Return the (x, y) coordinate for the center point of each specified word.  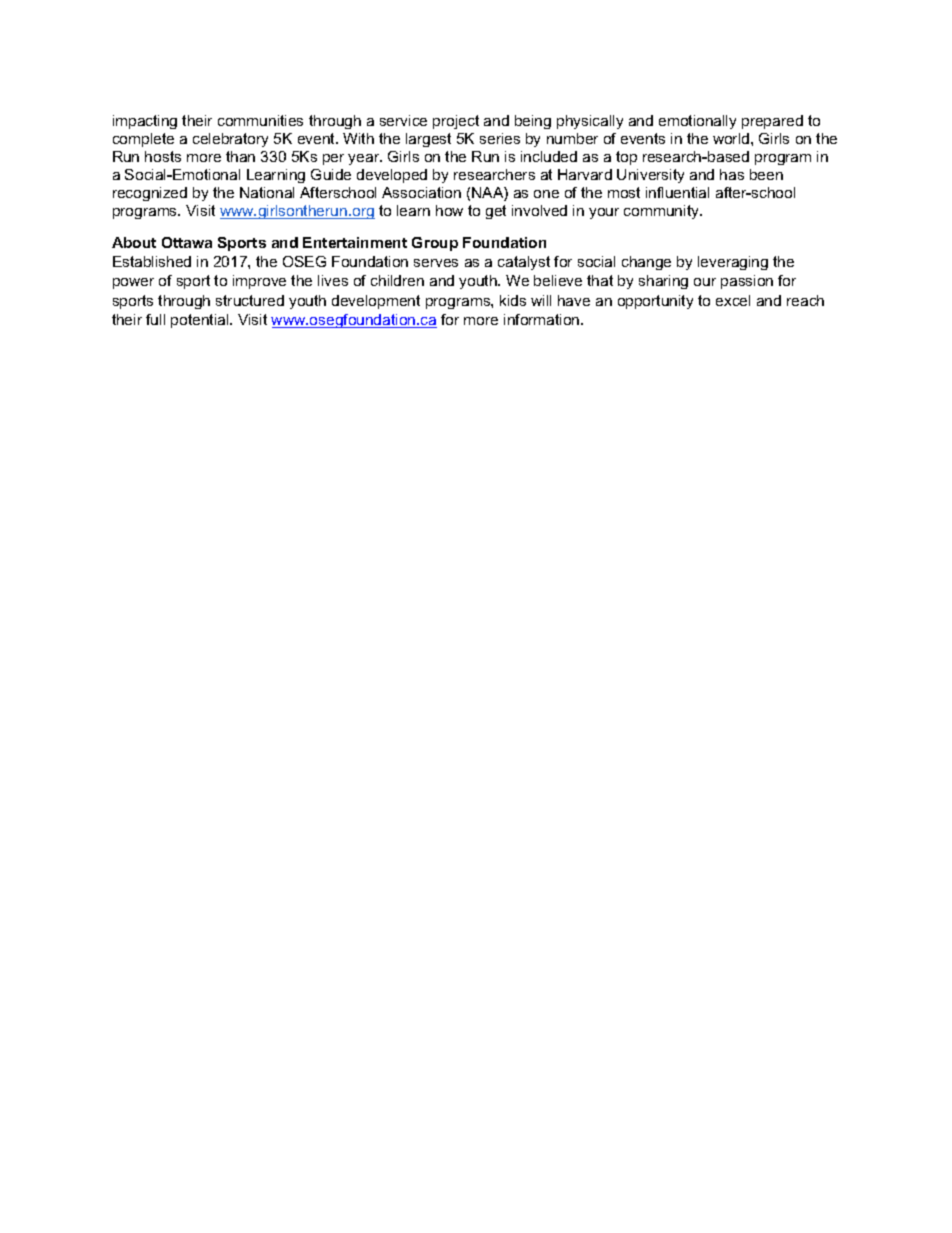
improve (259, 282)
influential (677, 192)
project (456, 122)
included (549, 156)
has (732, 174)
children (397, 280)
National (267, 192)
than (240, 156)
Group (435, 244)
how (449, 210)
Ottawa (187, 242)
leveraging (733, 263)
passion (747, 282)
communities (260, 120)
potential (201, 321)
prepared (772, 122)
